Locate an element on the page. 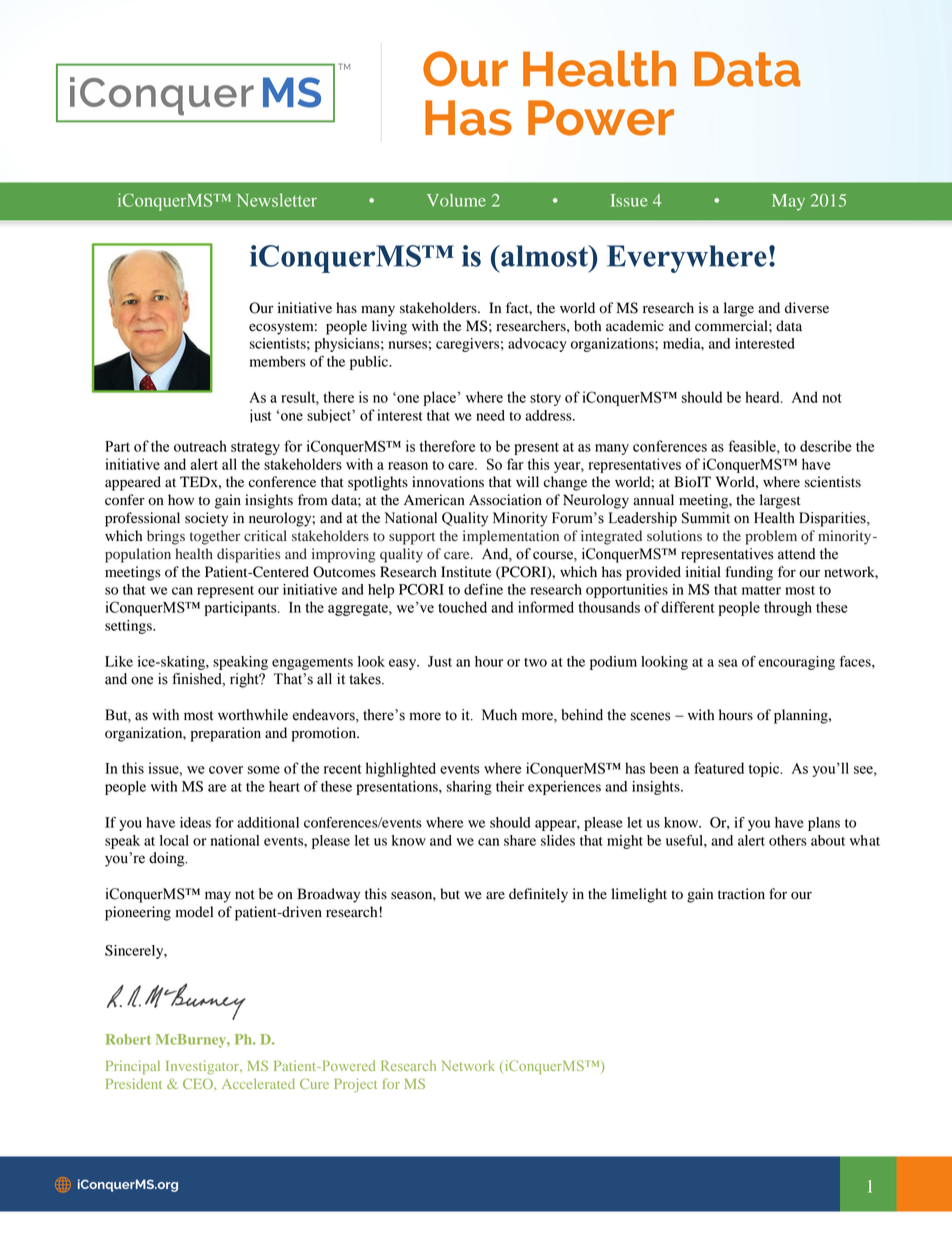 This image has height=1233, width=952. society is located at coordinates (206, 519).
